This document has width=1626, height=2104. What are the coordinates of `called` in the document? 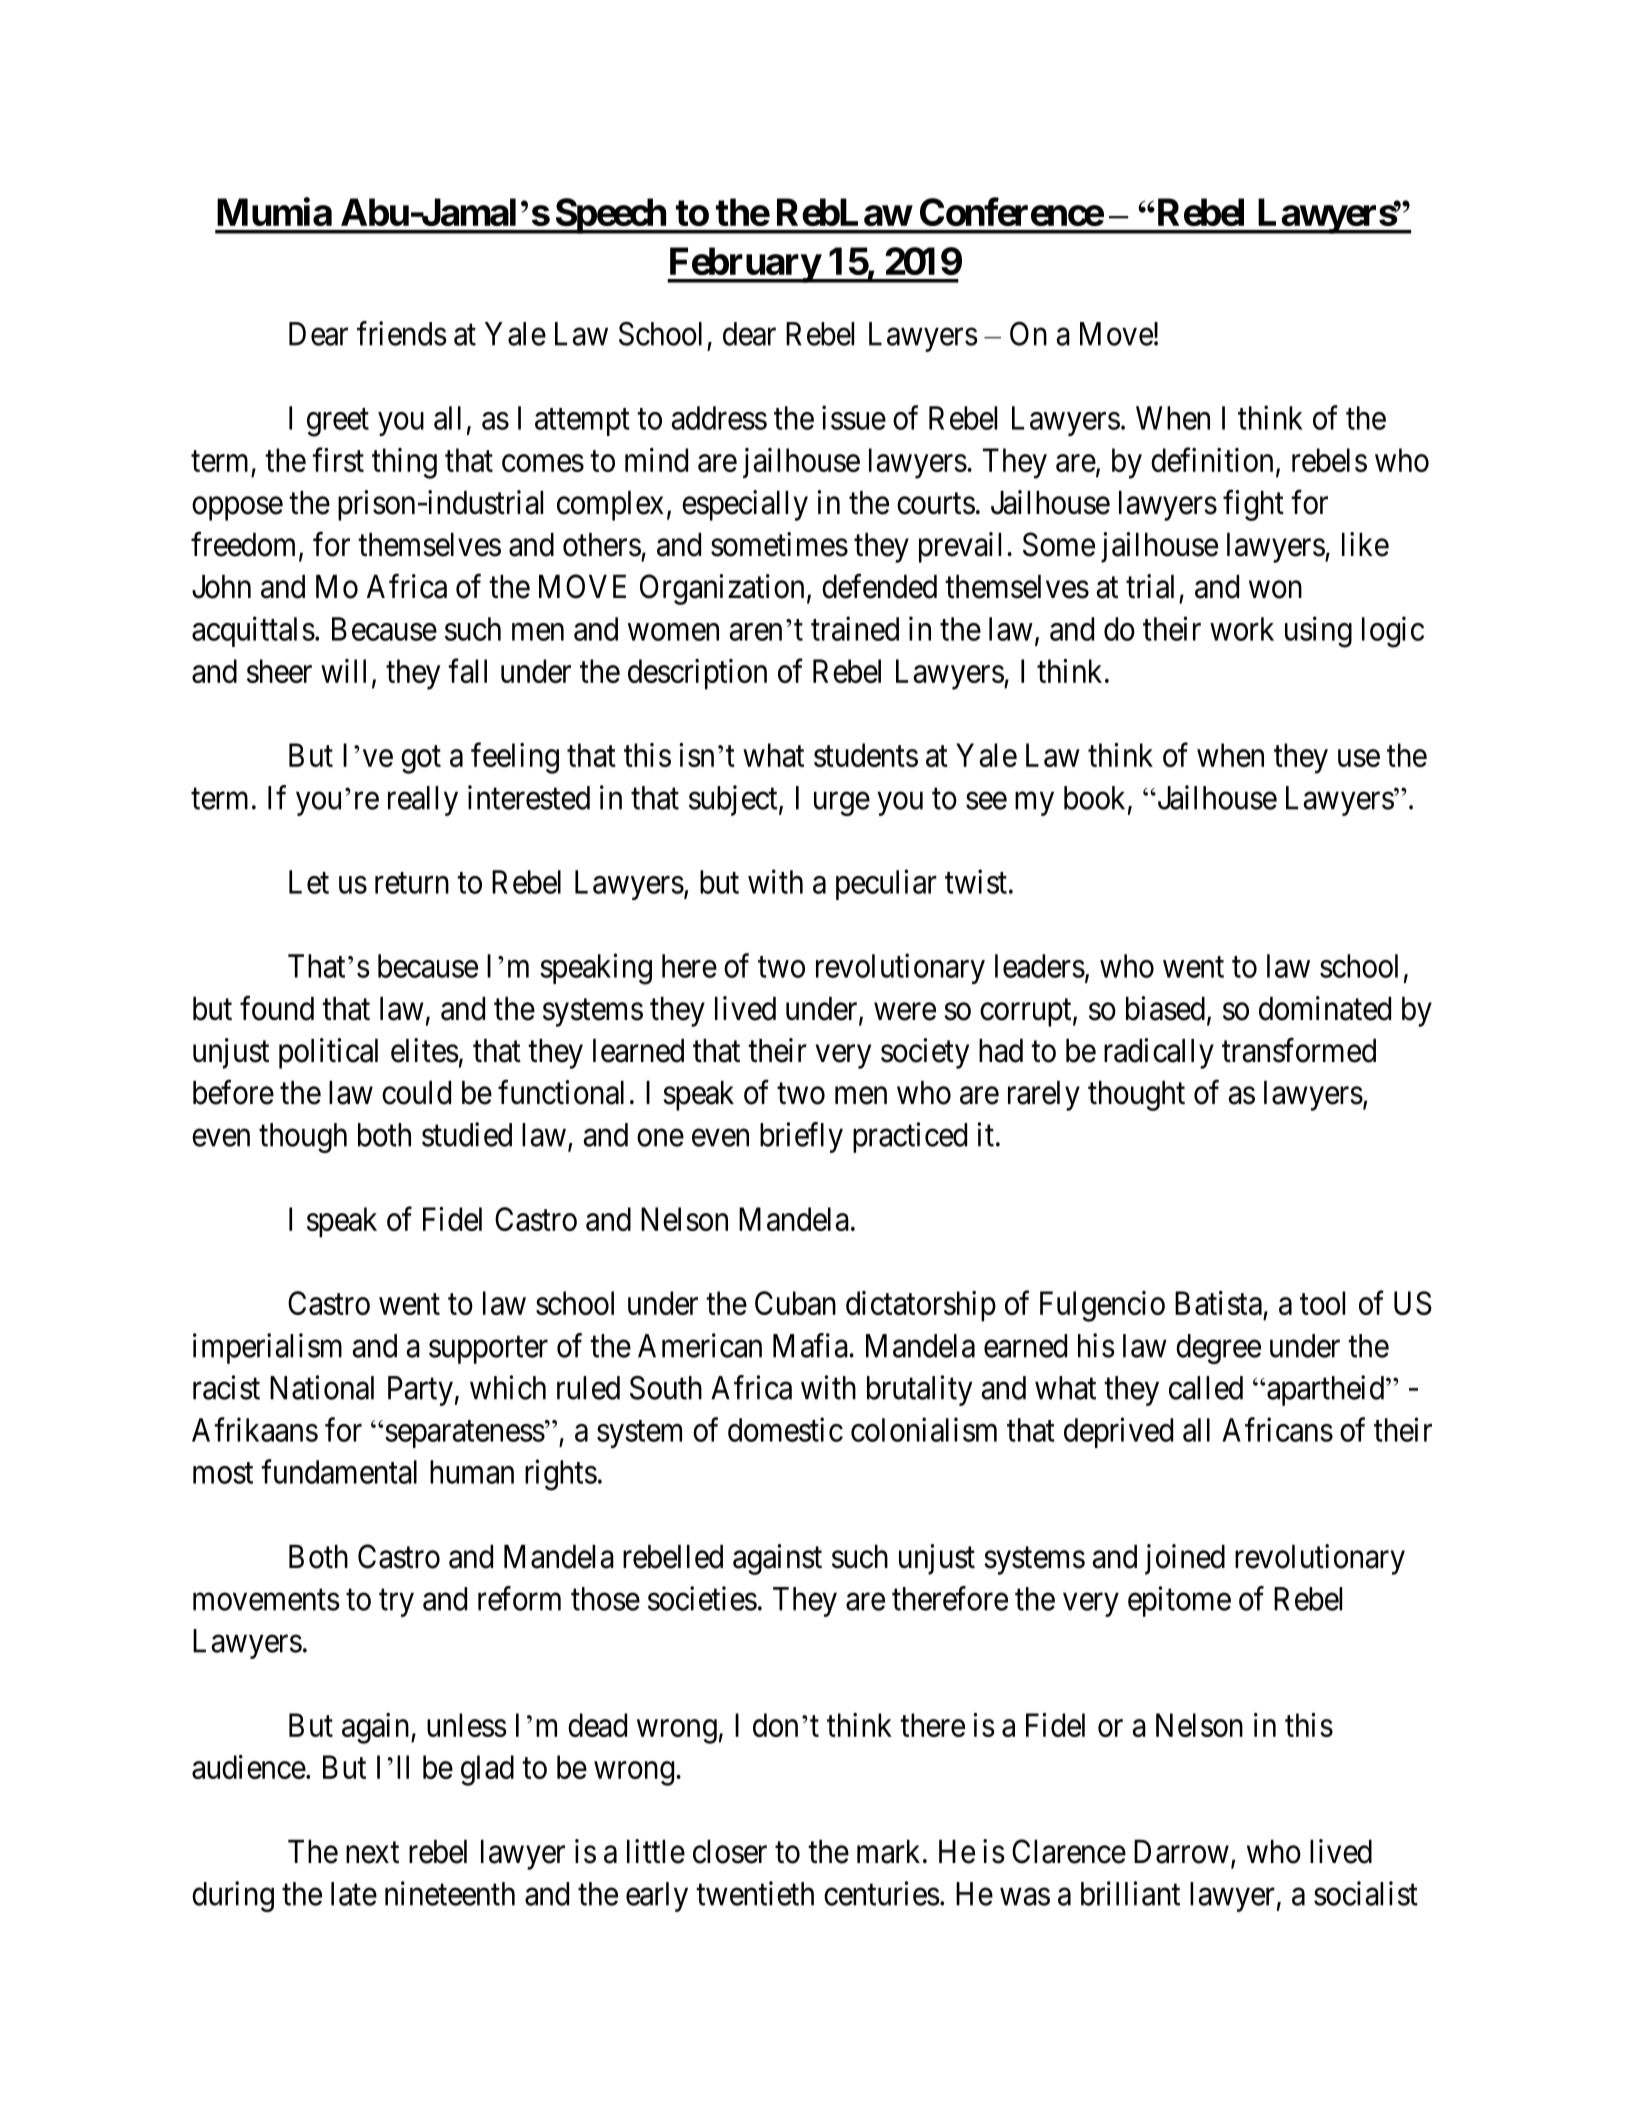 It's located at (1206, 1388).
